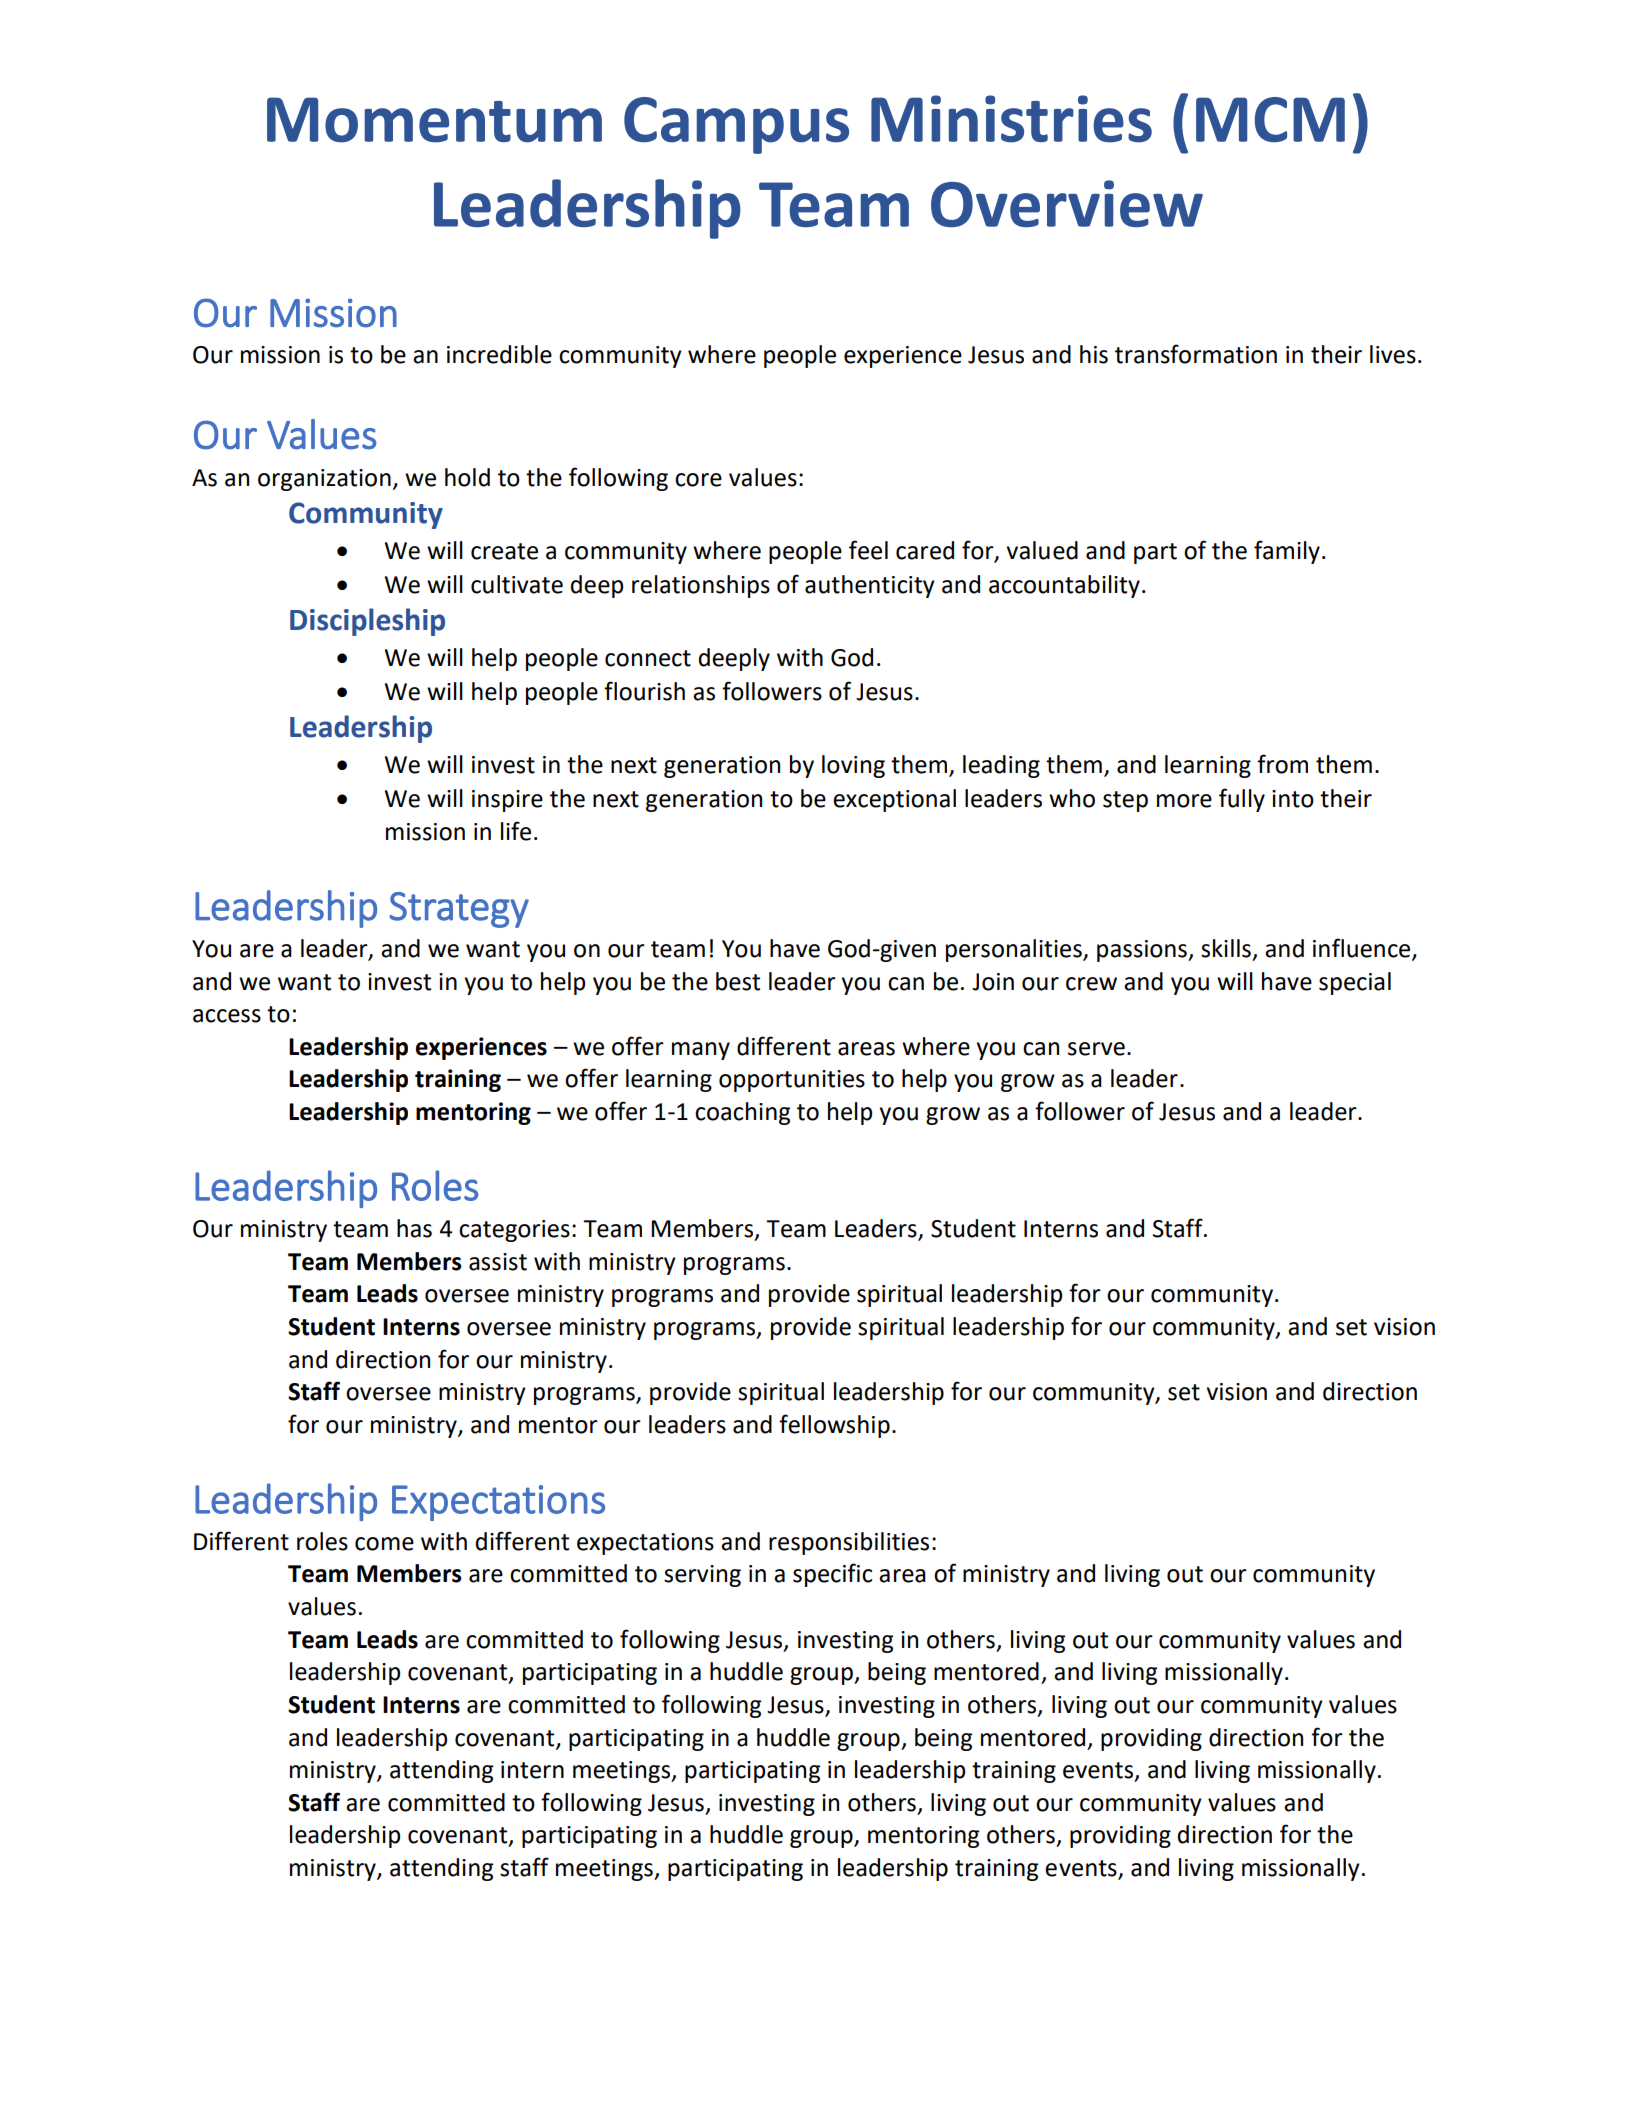  Describe the element at coordinates (434, 120) in the screenshot. I see `Momentum` at that location.
